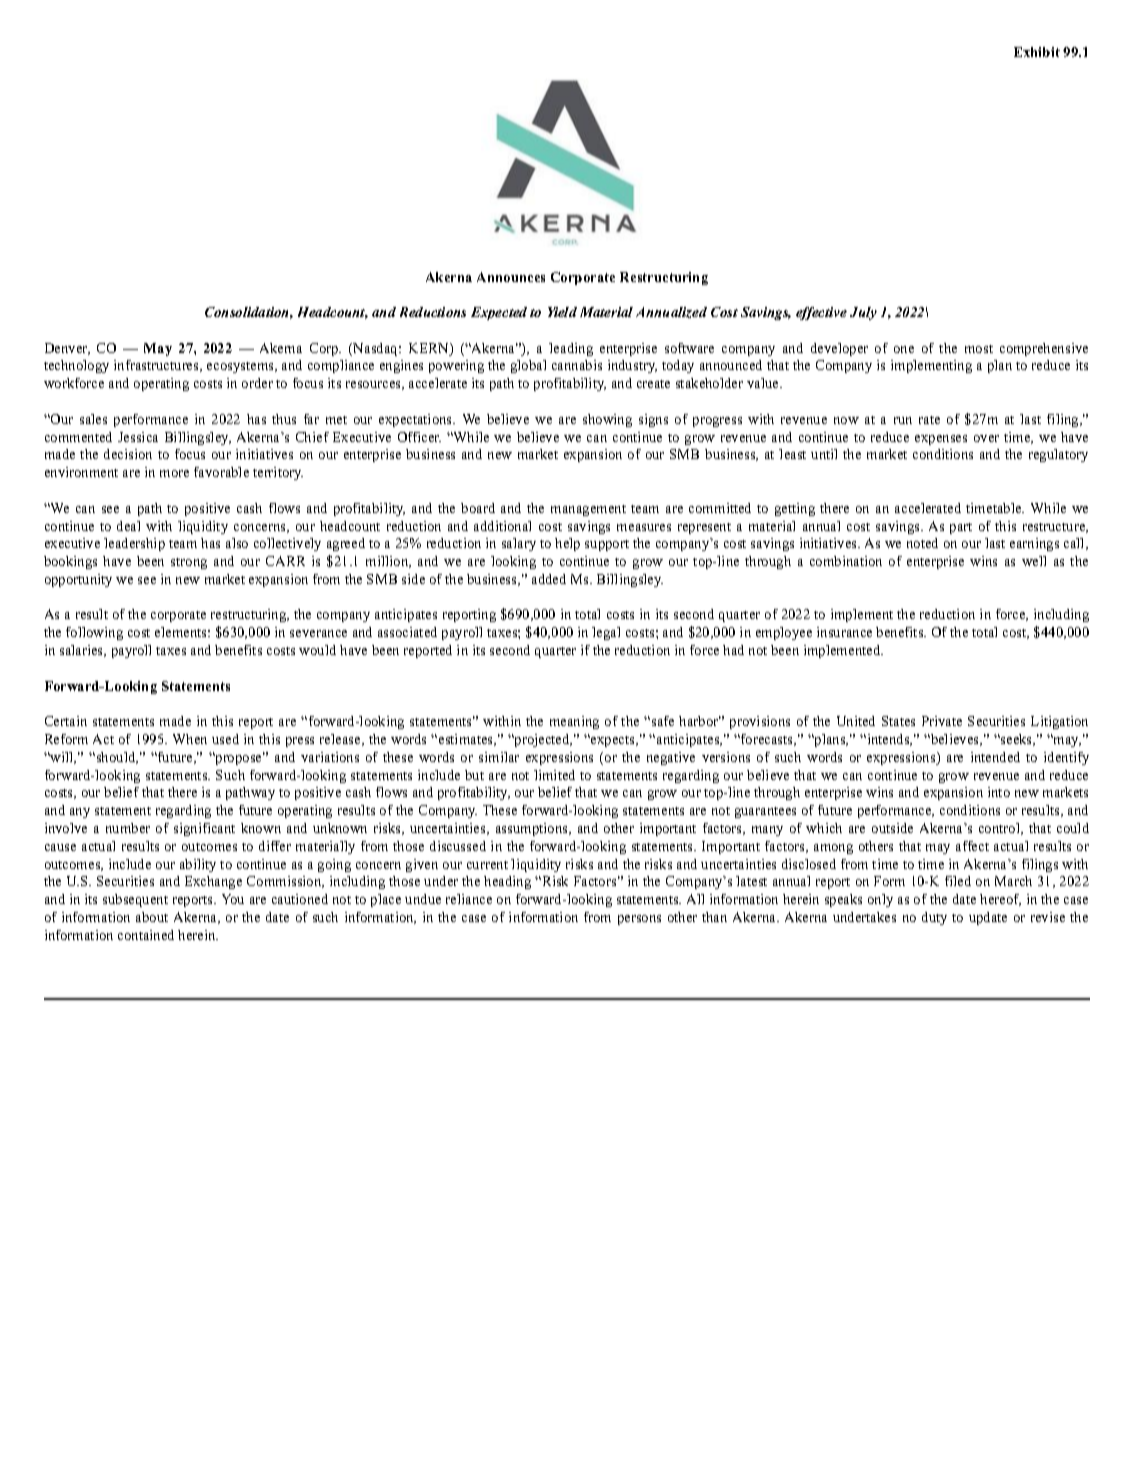 The width and height of the screenshot is (1133, 1467). What do you see at coordinates (157, 366) in the screenshot?
I see `infrastructures` at bounding box center [157, 366].
